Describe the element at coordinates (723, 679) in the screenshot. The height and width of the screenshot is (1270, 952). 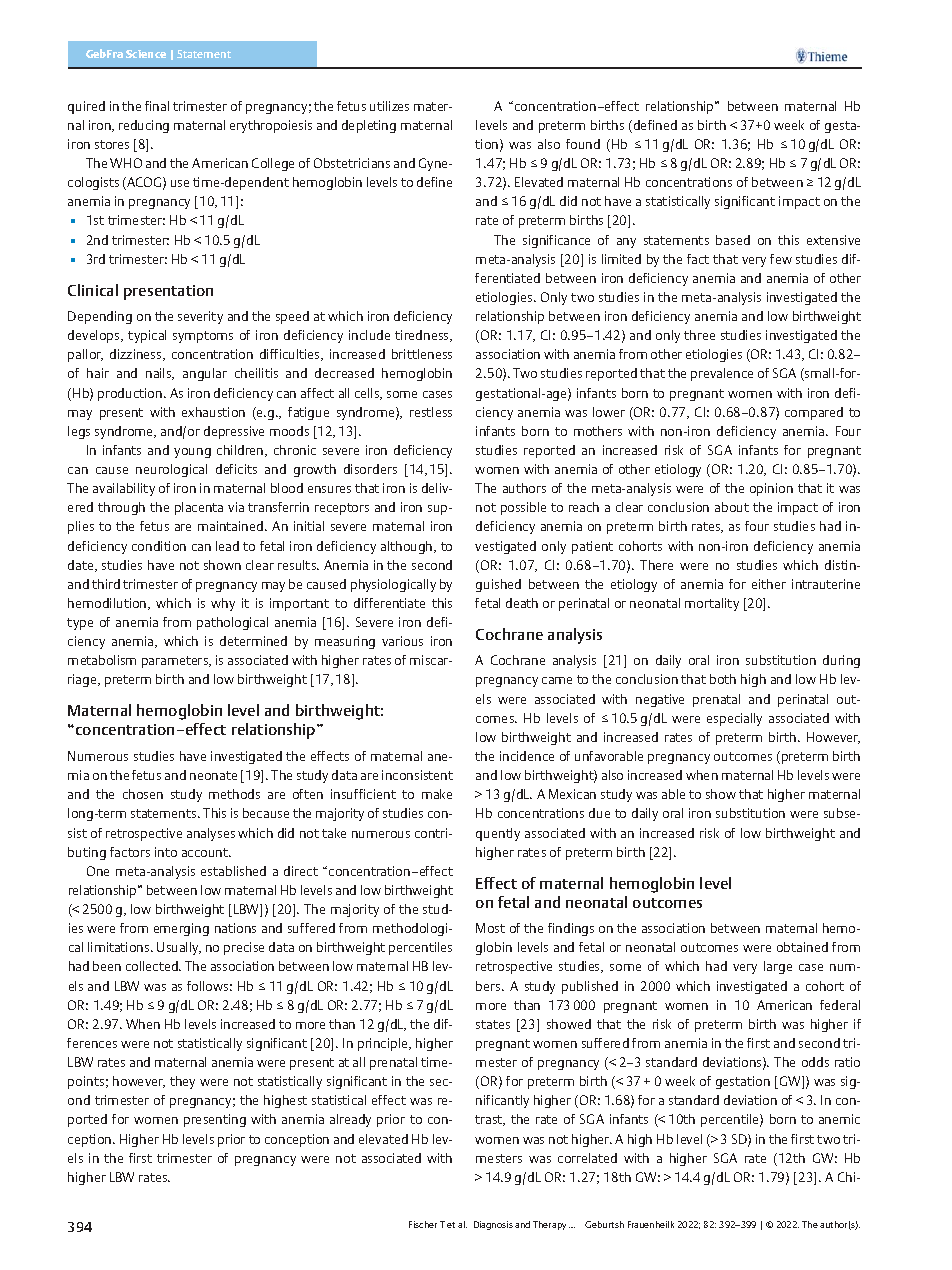
I see `both` at that location.
